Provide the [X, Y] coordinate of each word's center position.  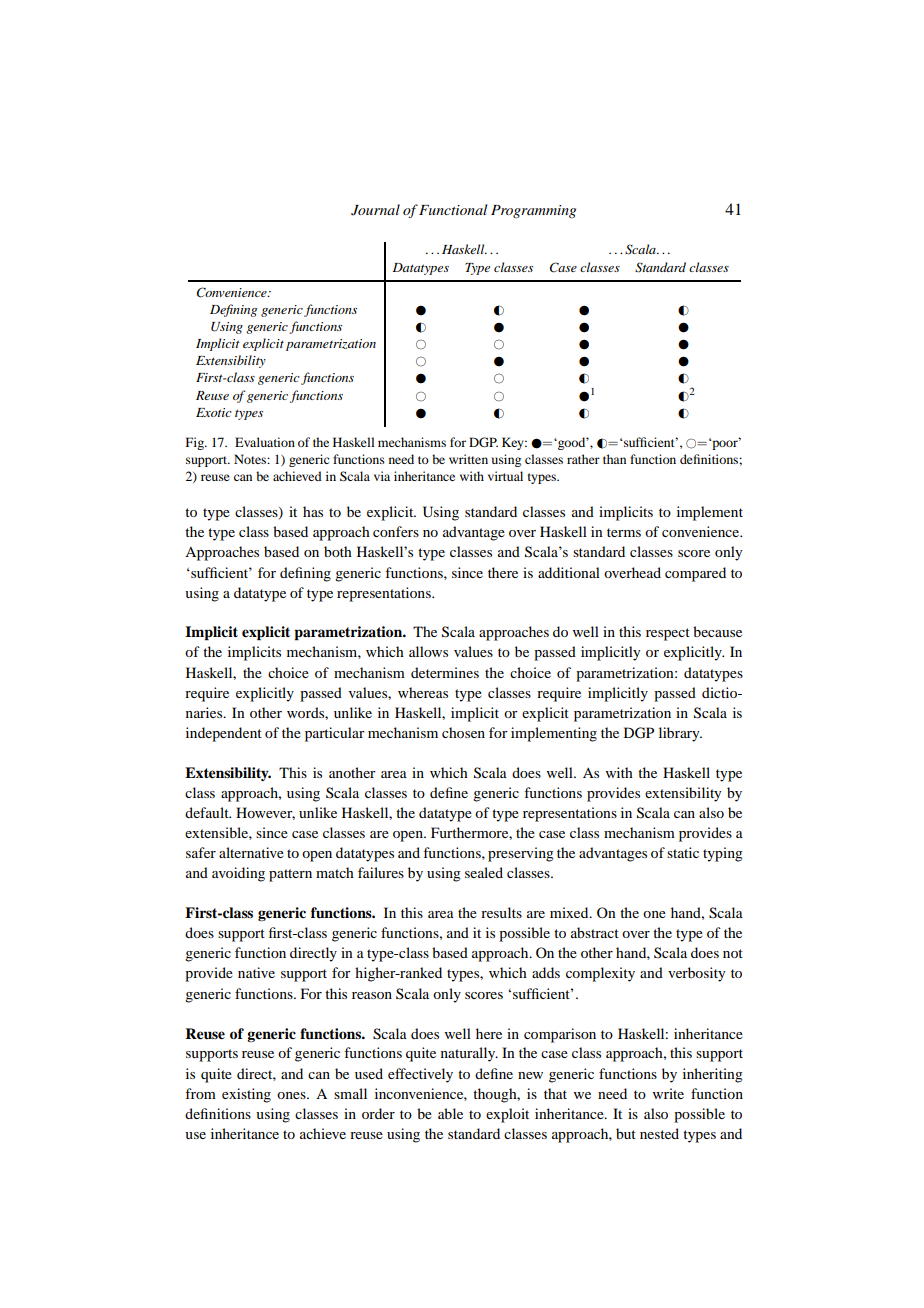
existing [246, 1095]
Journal [375, 210]
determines [445, 672]
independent [224, 734]
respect [668, 634]
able [450, 1113]
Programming [533, 211]
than [614, 459]
